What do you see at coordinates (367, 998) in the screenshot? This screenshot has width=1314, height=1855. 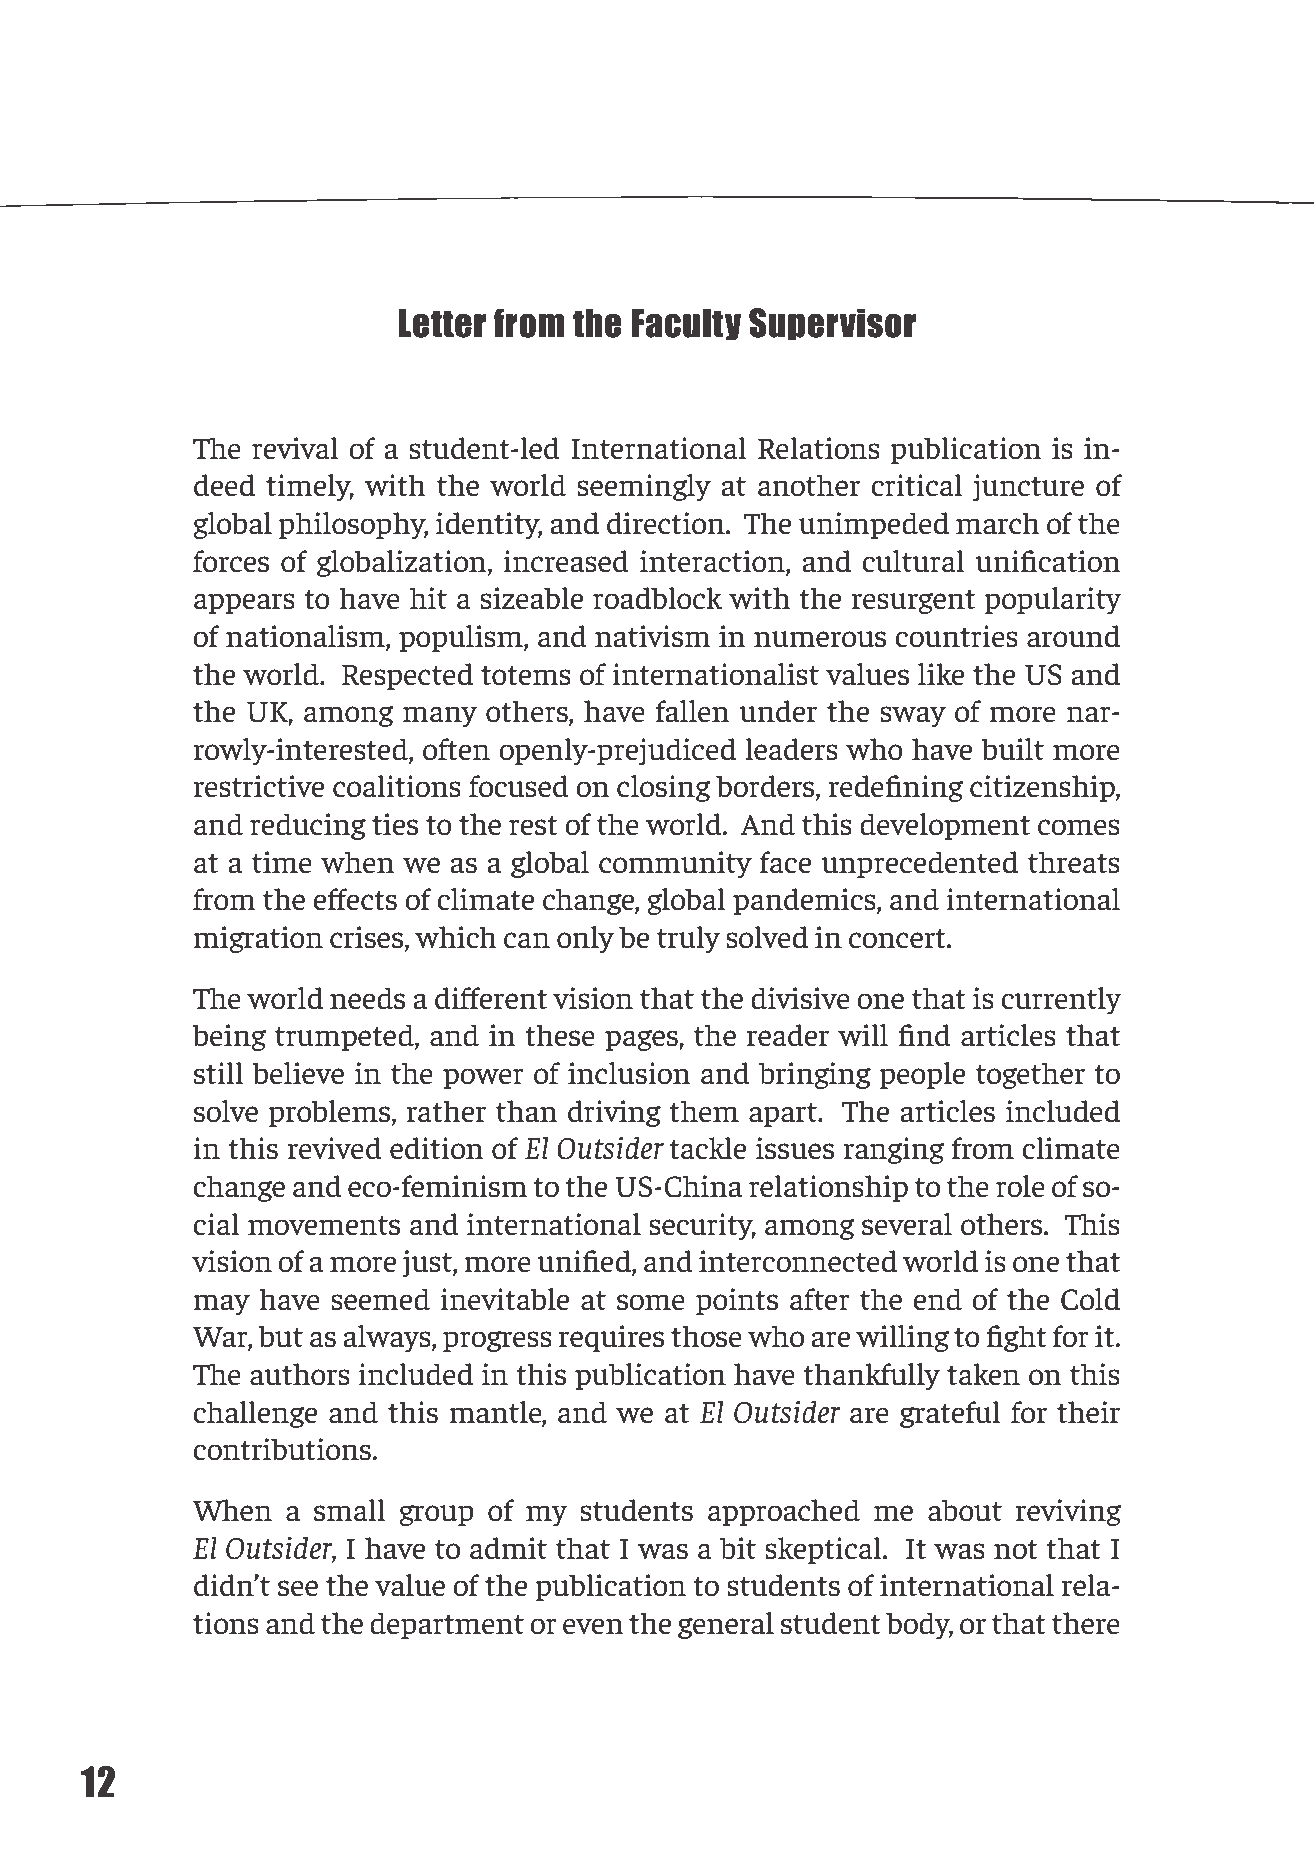 I see `needs` at bounding box center [367, 998].
